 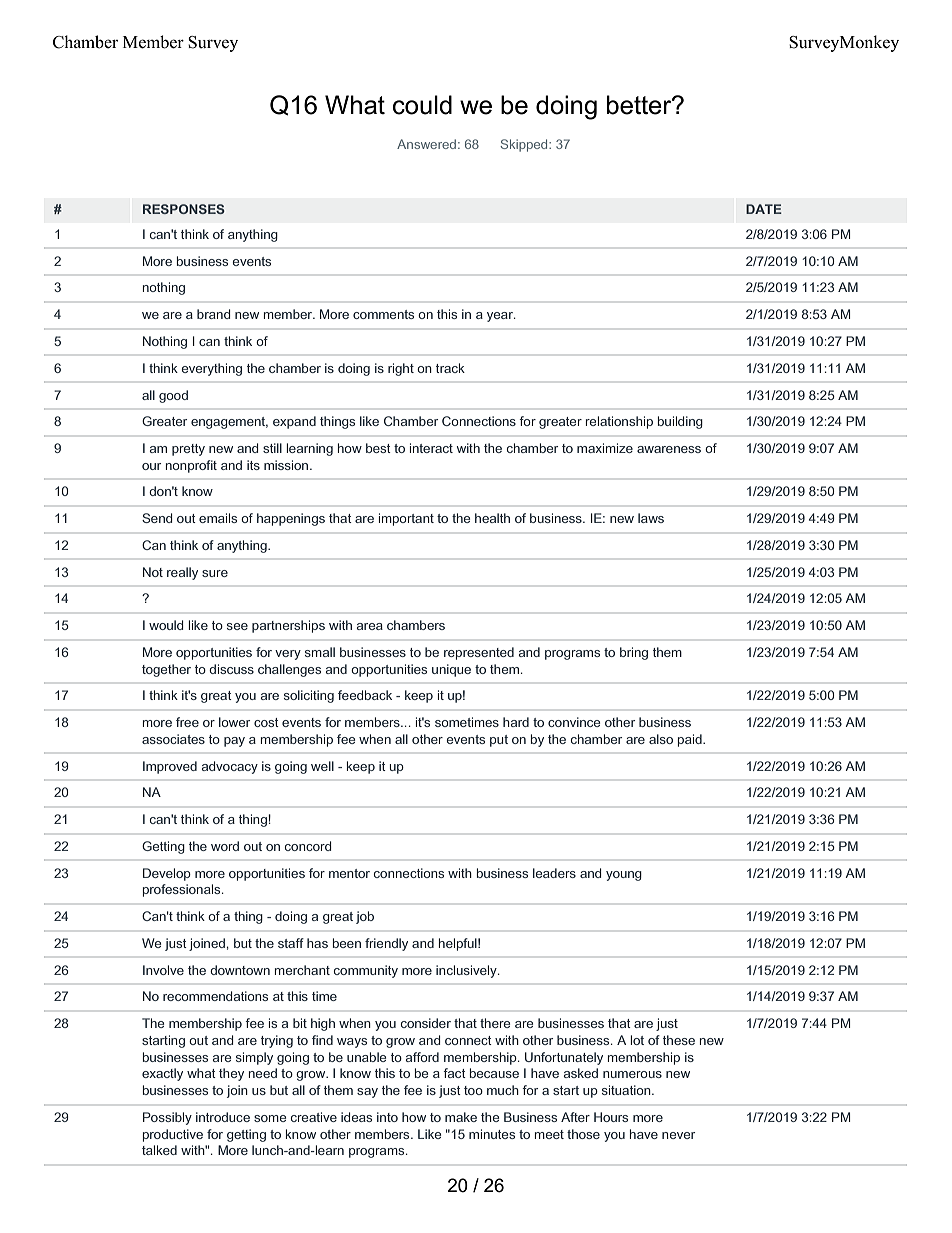 What do you see at coordinates (223, 1117) in the screenshot?
I see `introduce` at bounding box center [223, 1117].
